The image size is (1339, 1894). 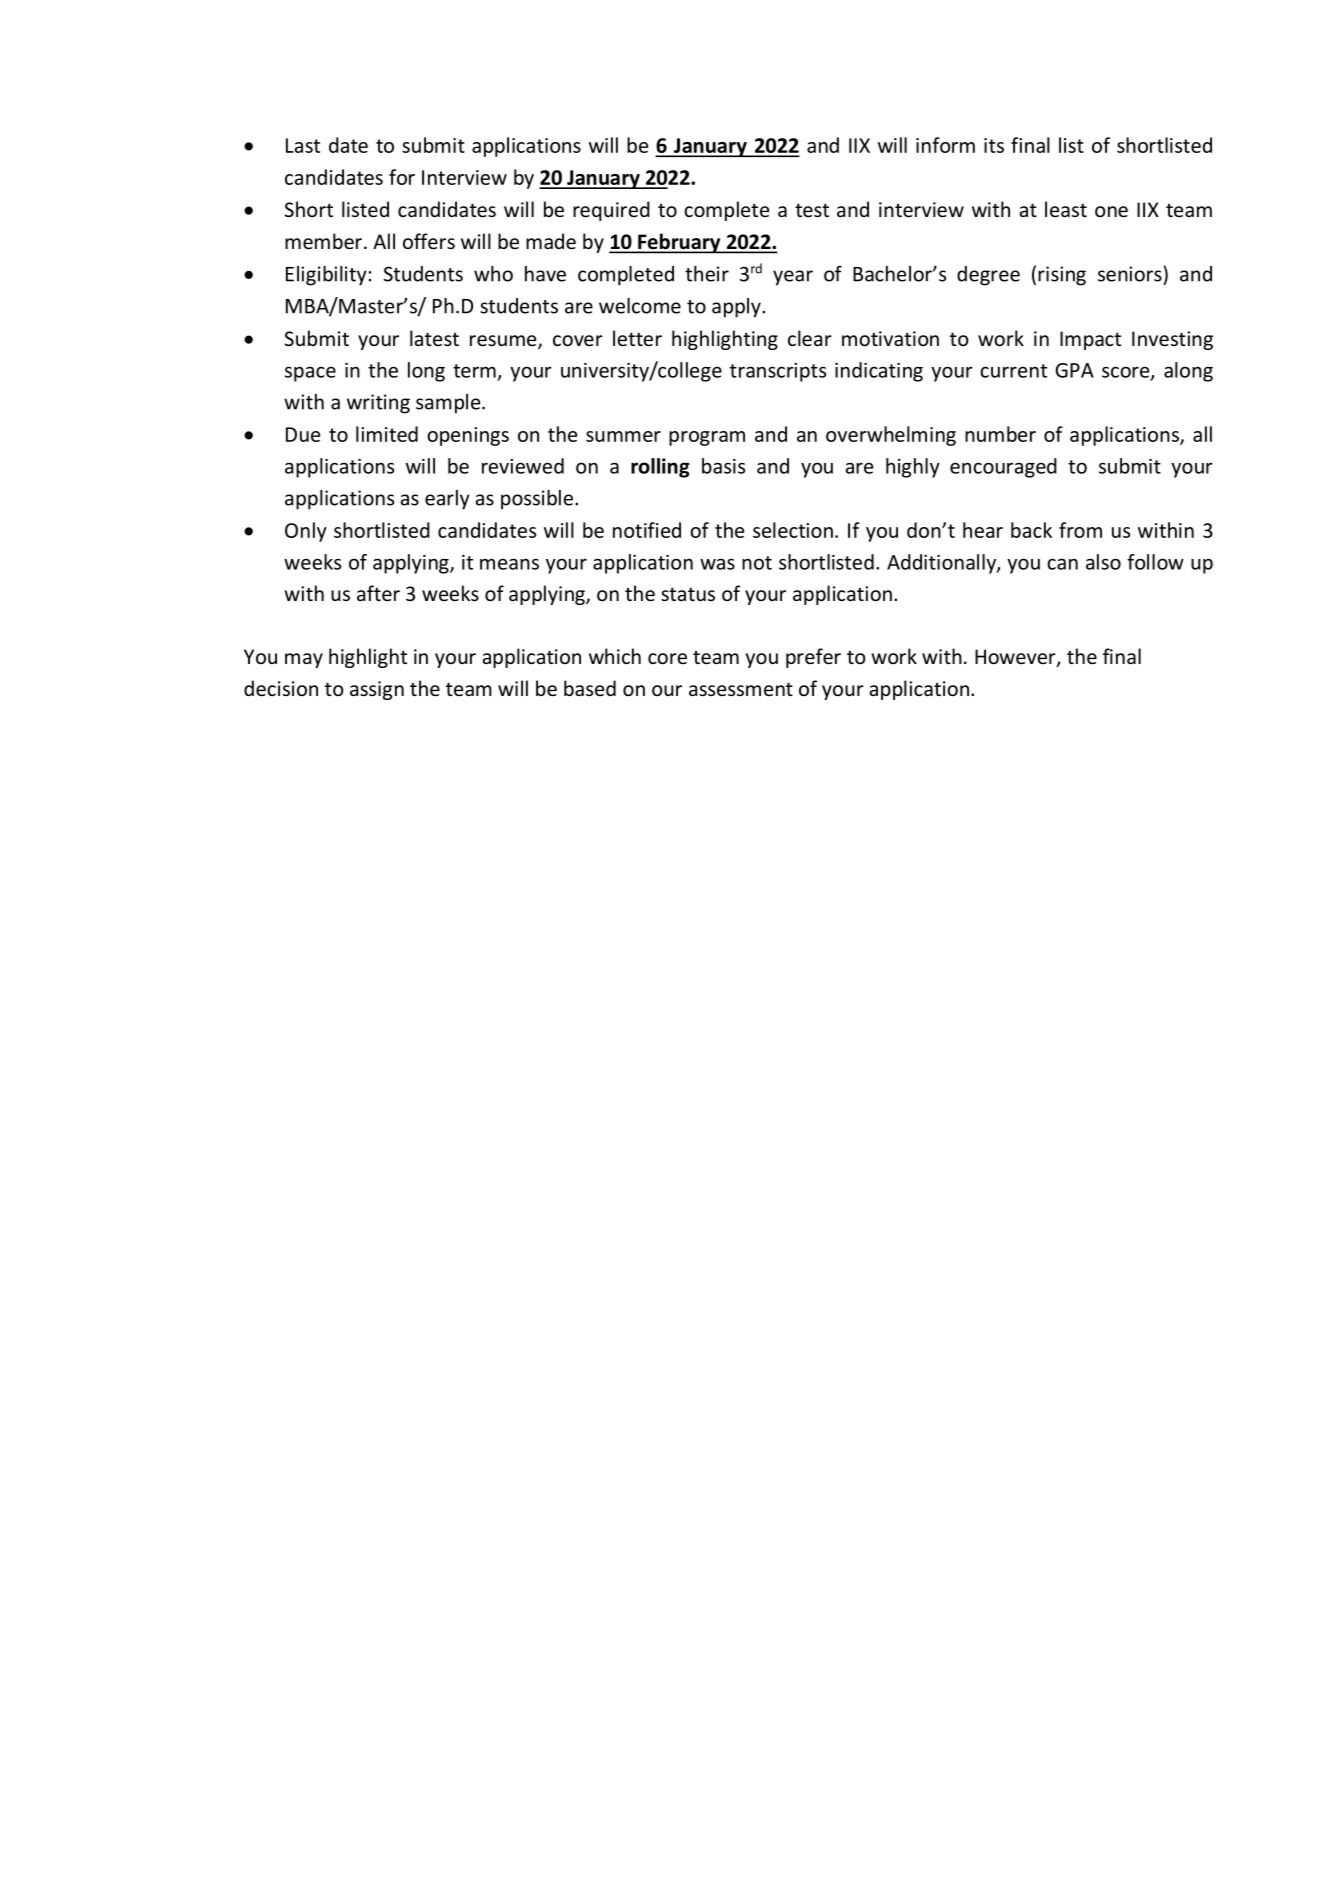 What do you see at coordinates (994, 145) in the image?
I see `its` at bounding box center [994, 145].
